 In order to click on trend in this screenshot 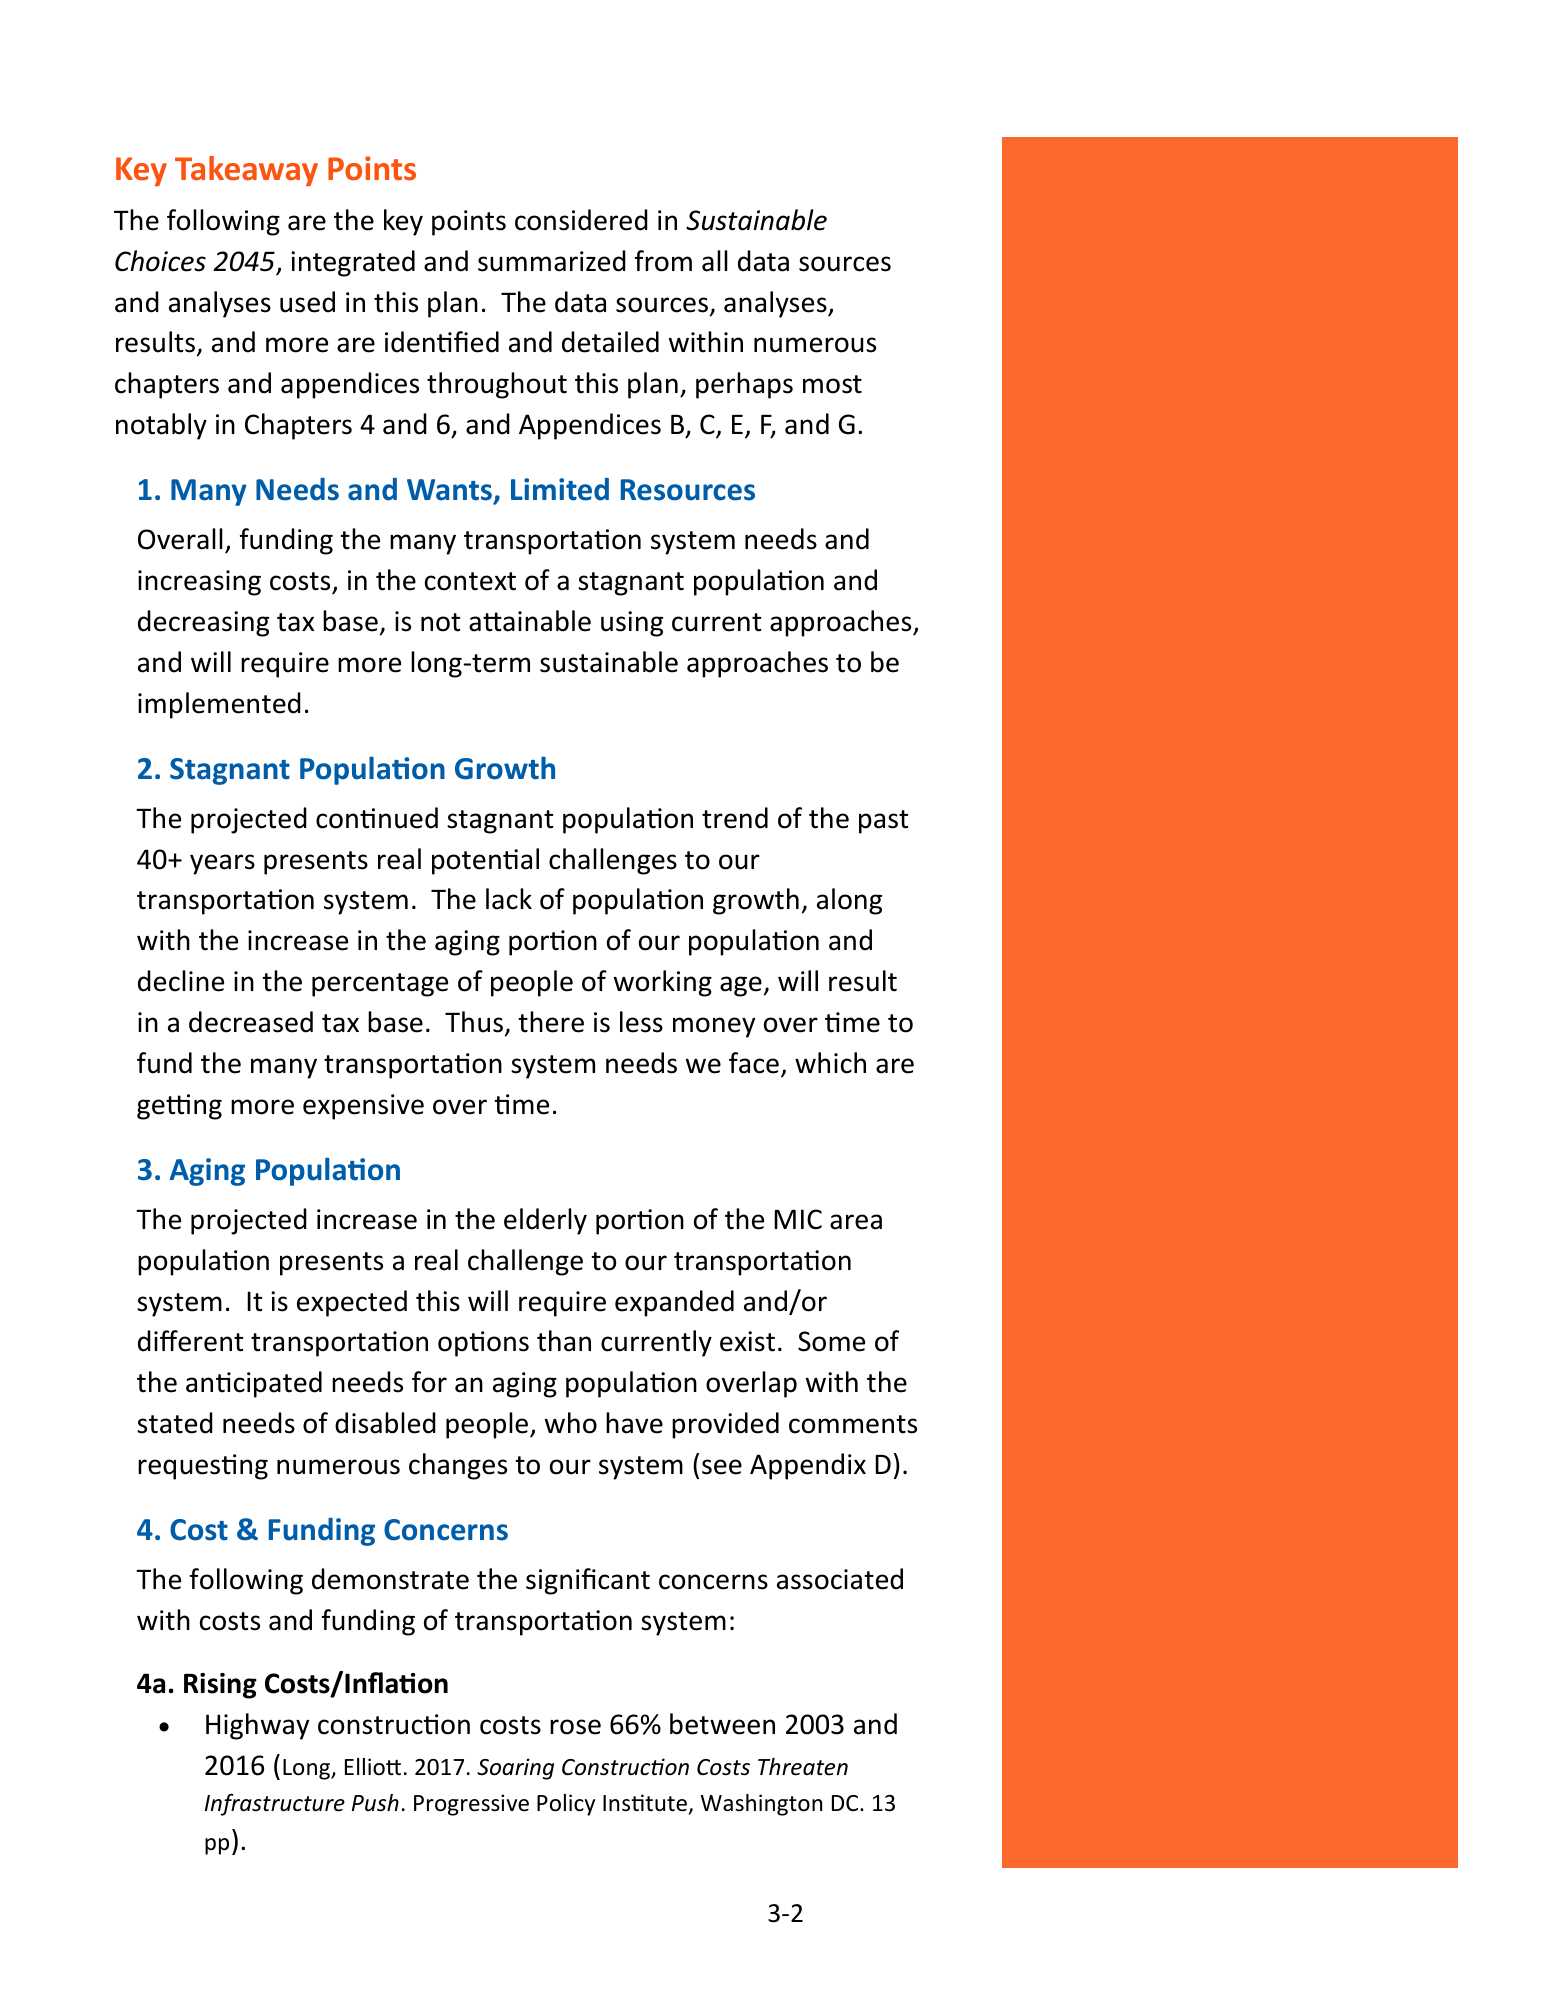, I will do `click(735, 818)`.
